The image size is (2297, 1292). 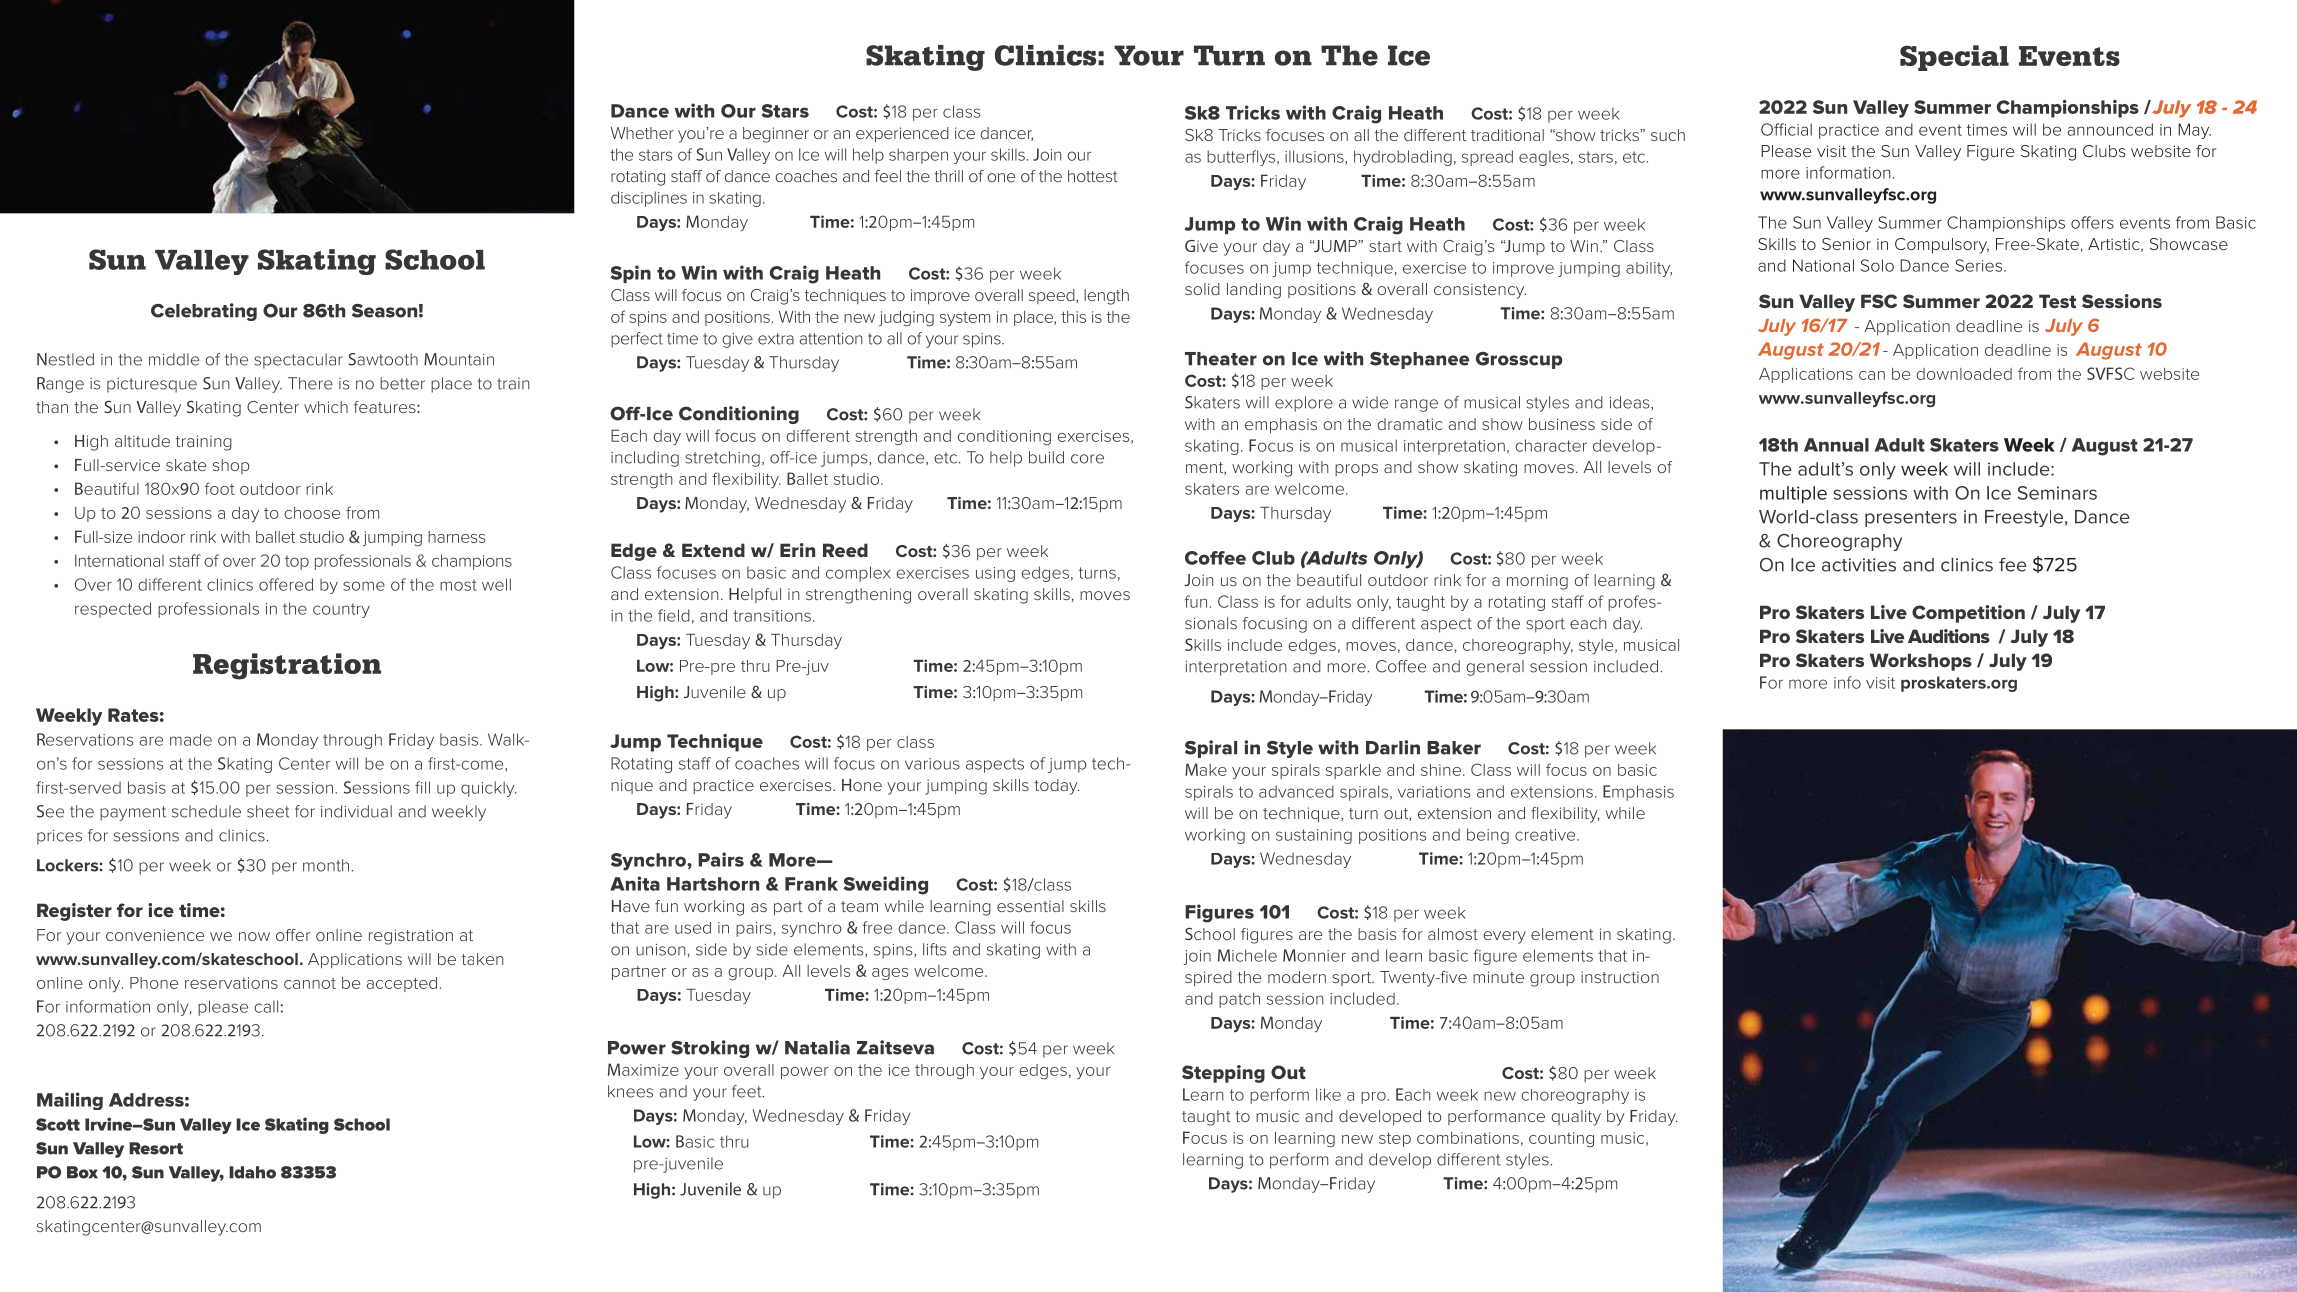 I want to click on Seminars, so click(x=2057, y=493).
